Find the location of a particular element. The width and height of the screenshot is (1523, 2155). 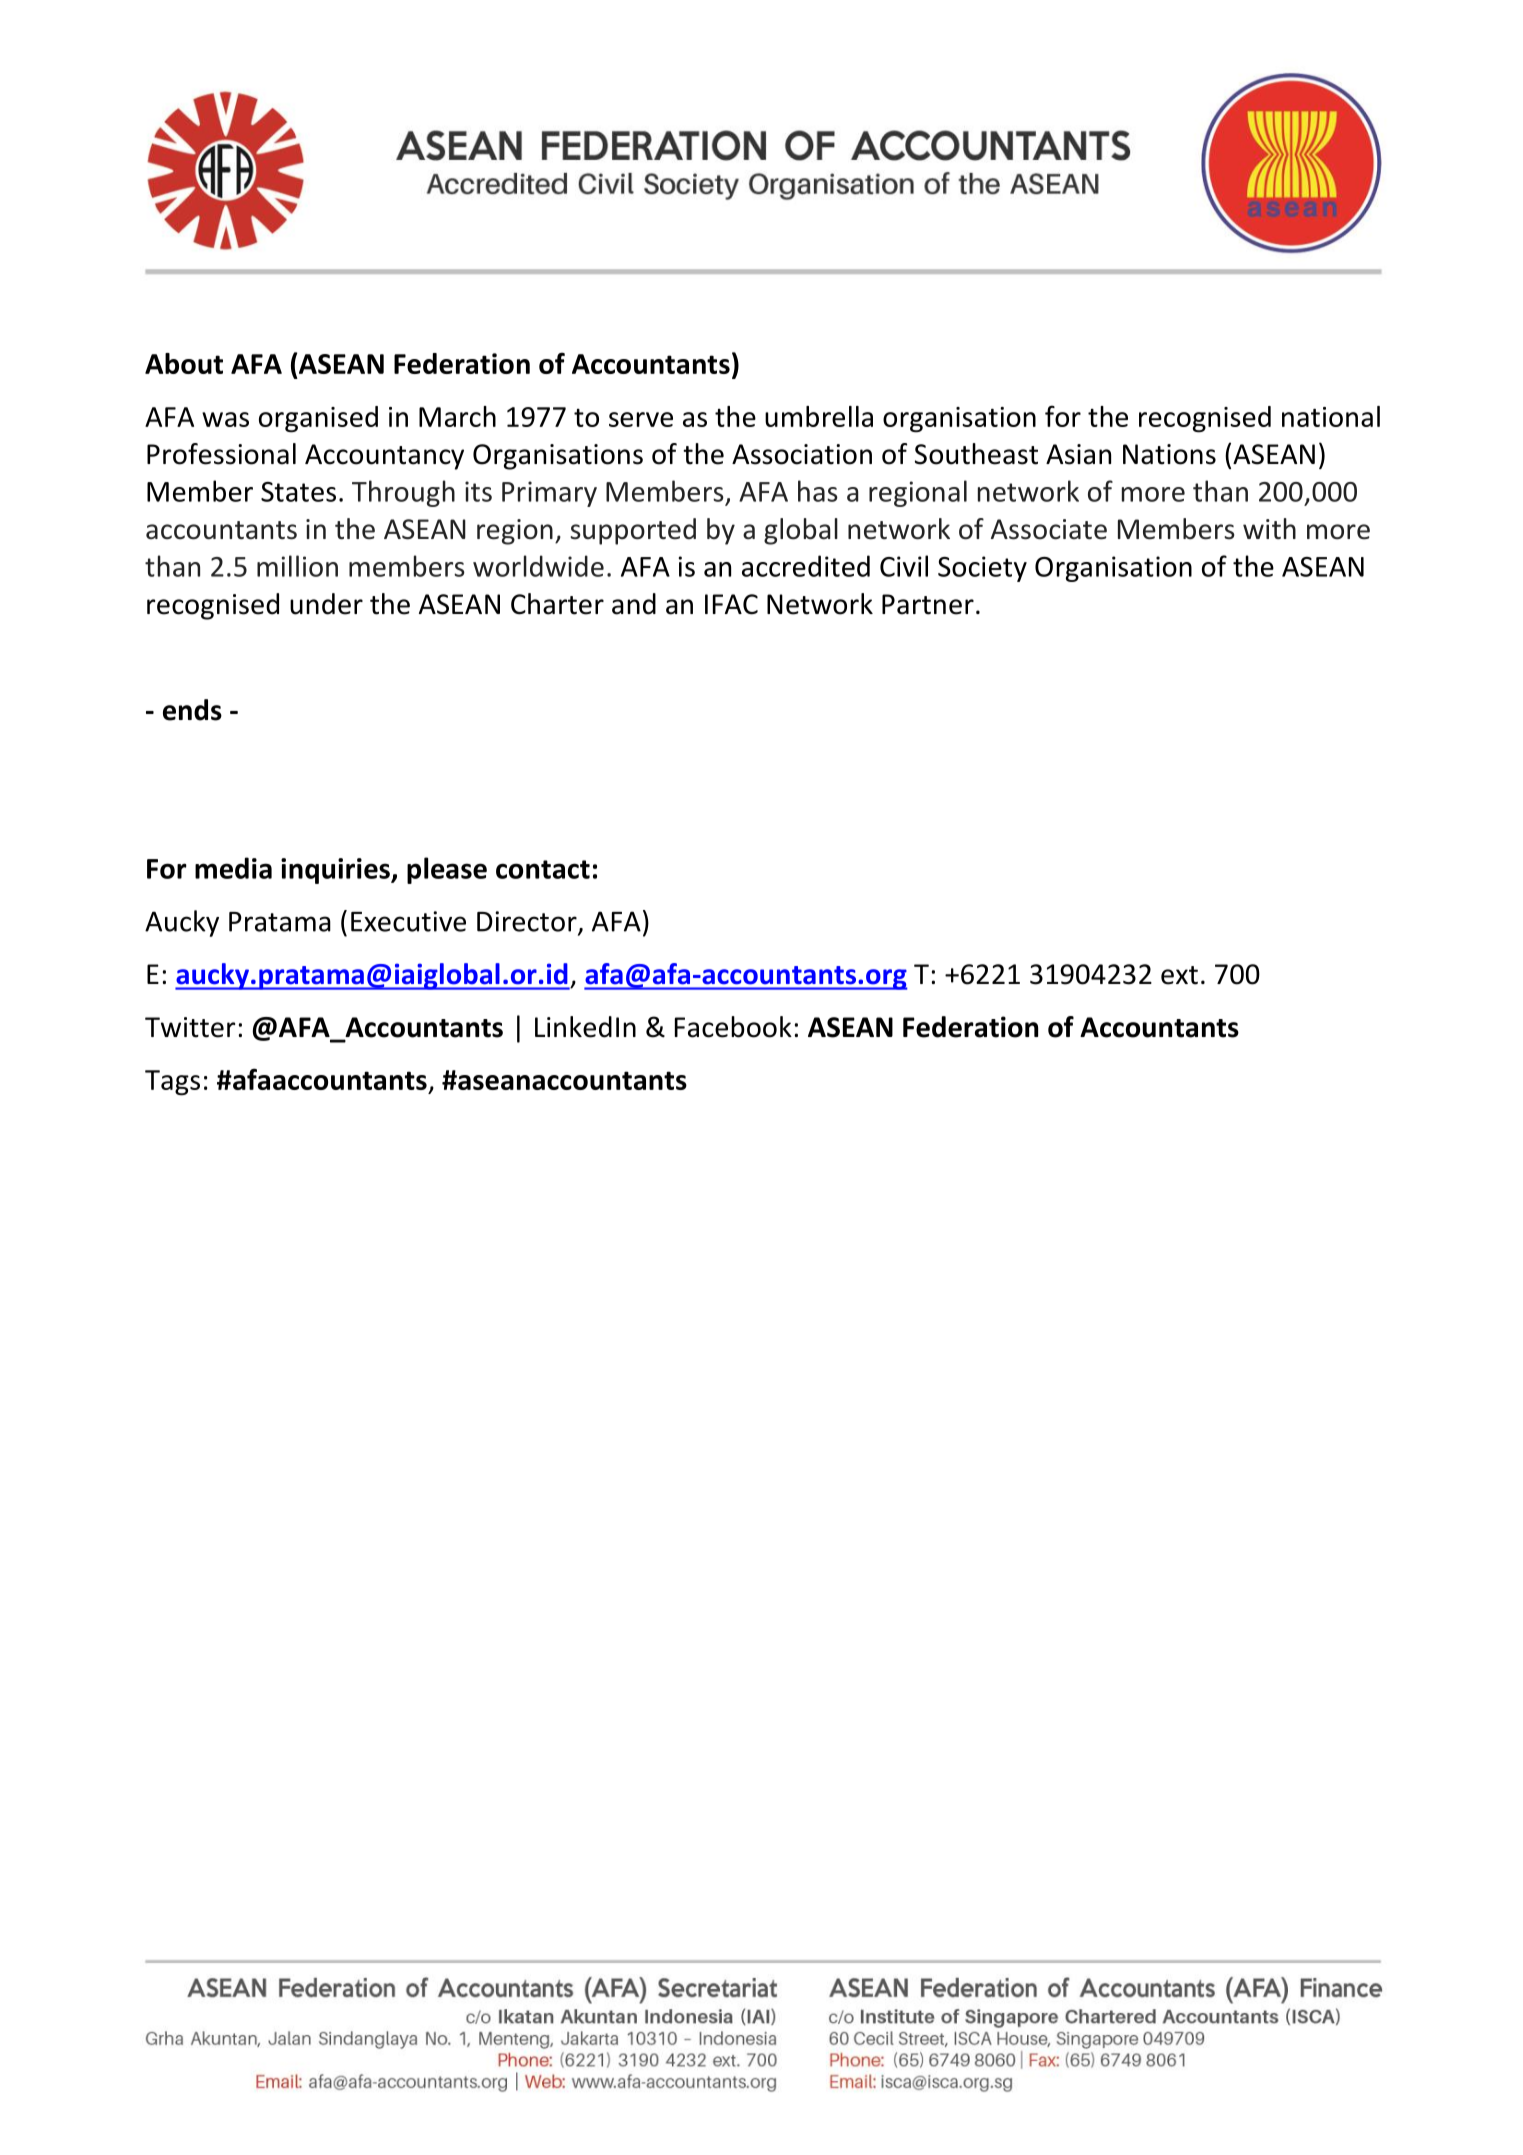

Facebook is located at coordinates (733, 1027).
